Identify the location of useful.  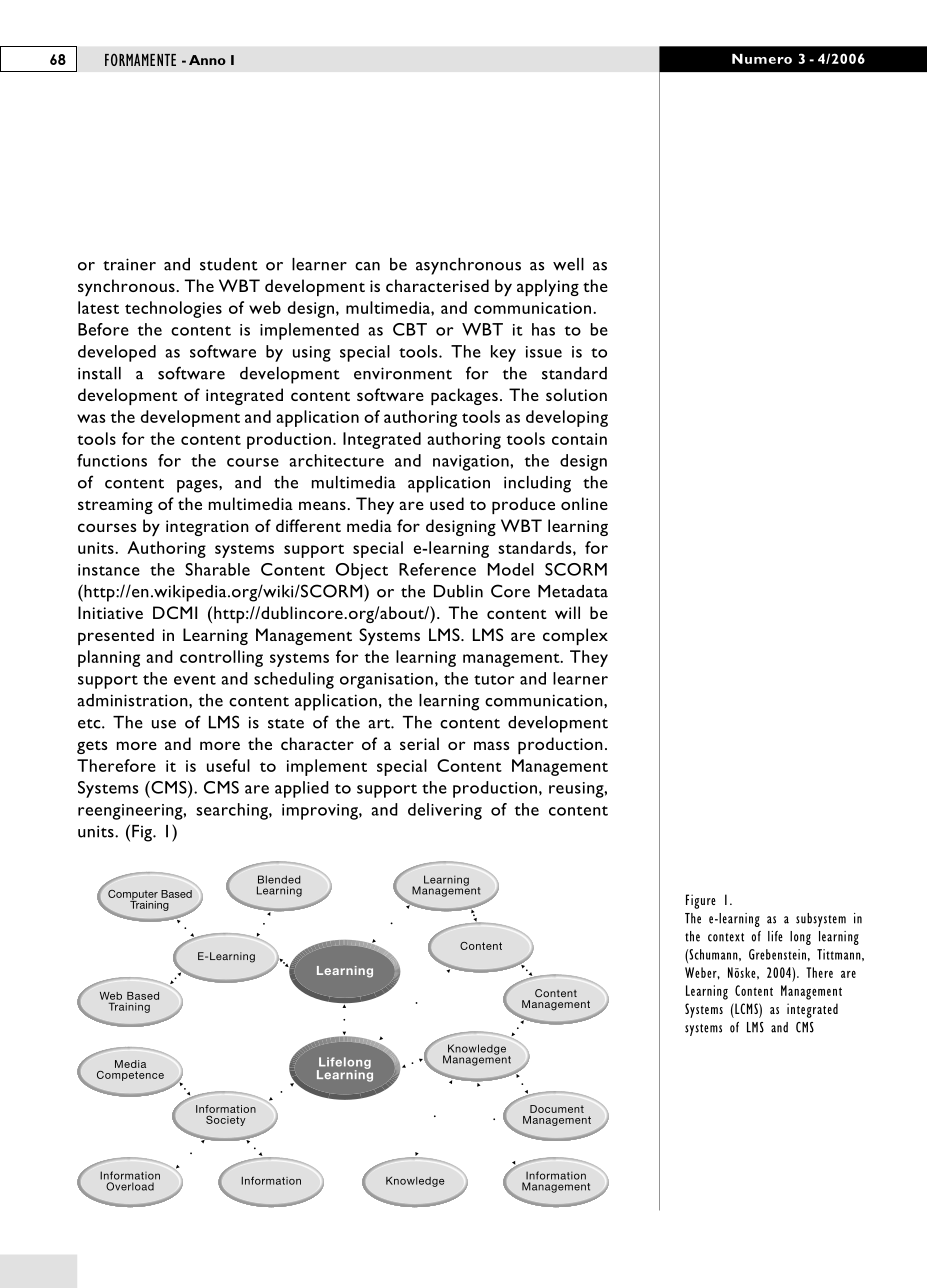
(228, 765).
